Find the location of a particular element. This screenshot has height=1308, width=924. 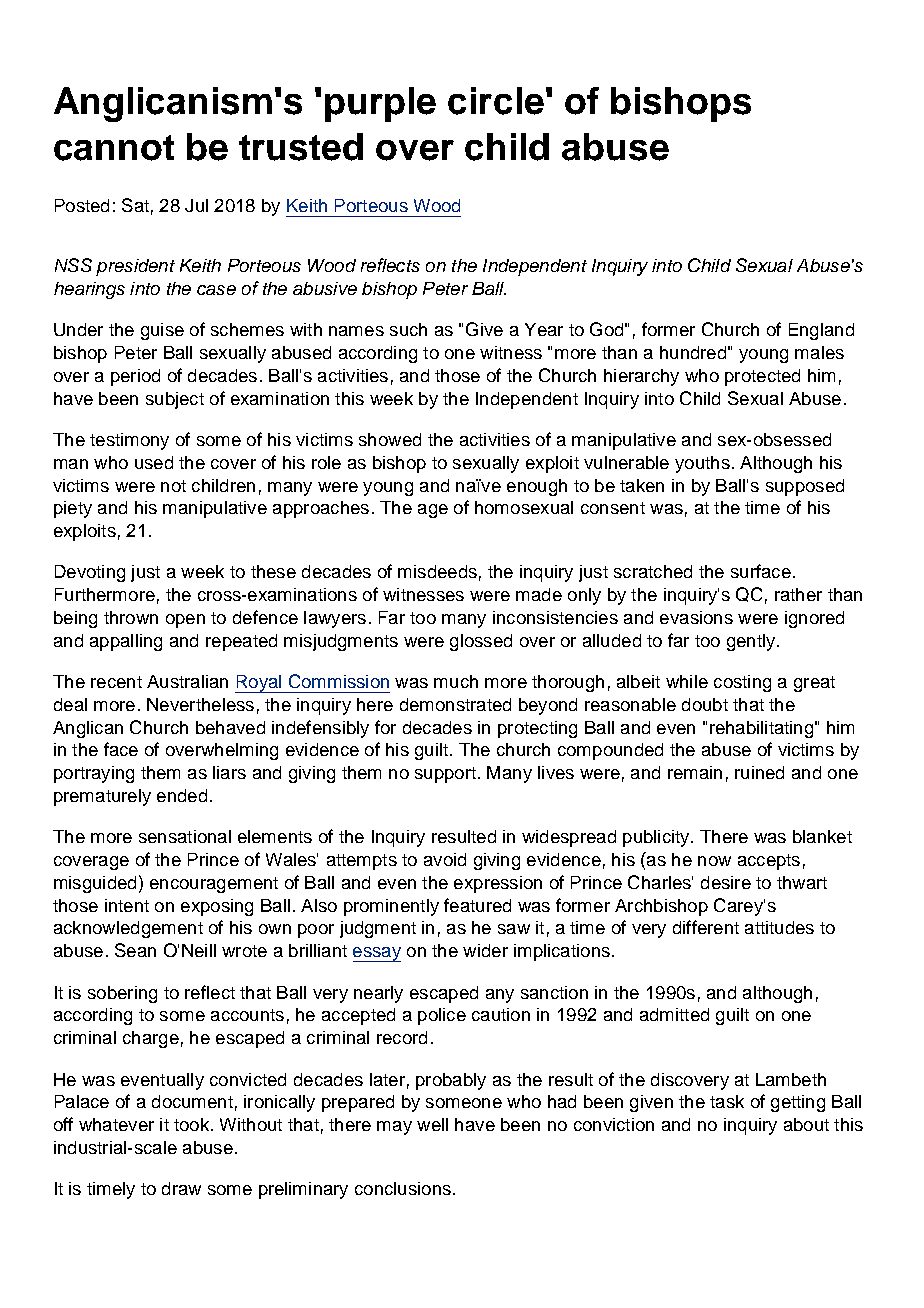

gently is located at coordinates (752, 642).
